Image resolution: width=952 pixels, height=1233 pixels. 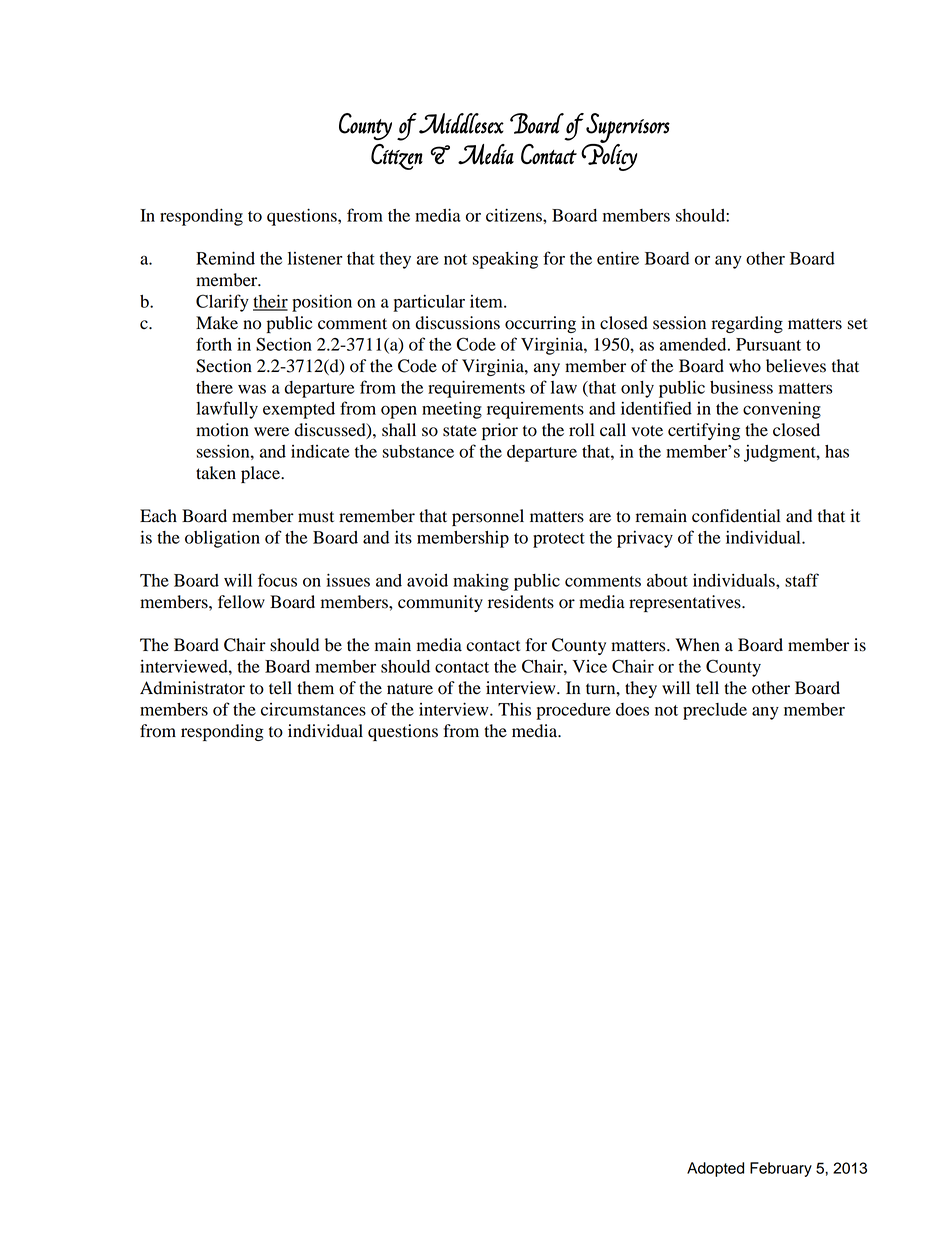 What do you see at coordinates (461, 123) in the image?
I see `Middlesex` at bounding box center [461, 123].
